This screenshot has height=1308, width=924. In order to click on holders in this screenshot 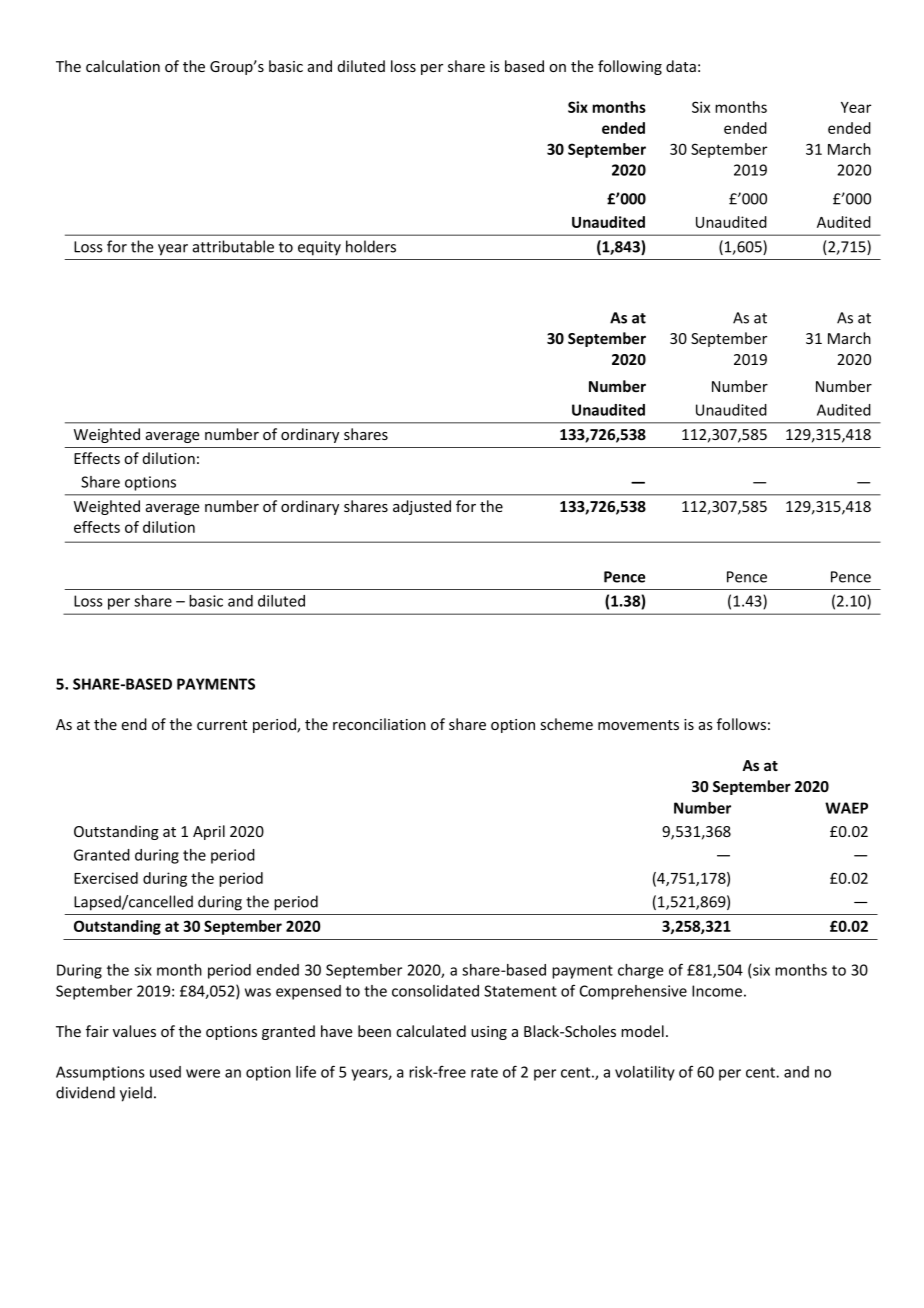, I will do `click(371, 246)`.
